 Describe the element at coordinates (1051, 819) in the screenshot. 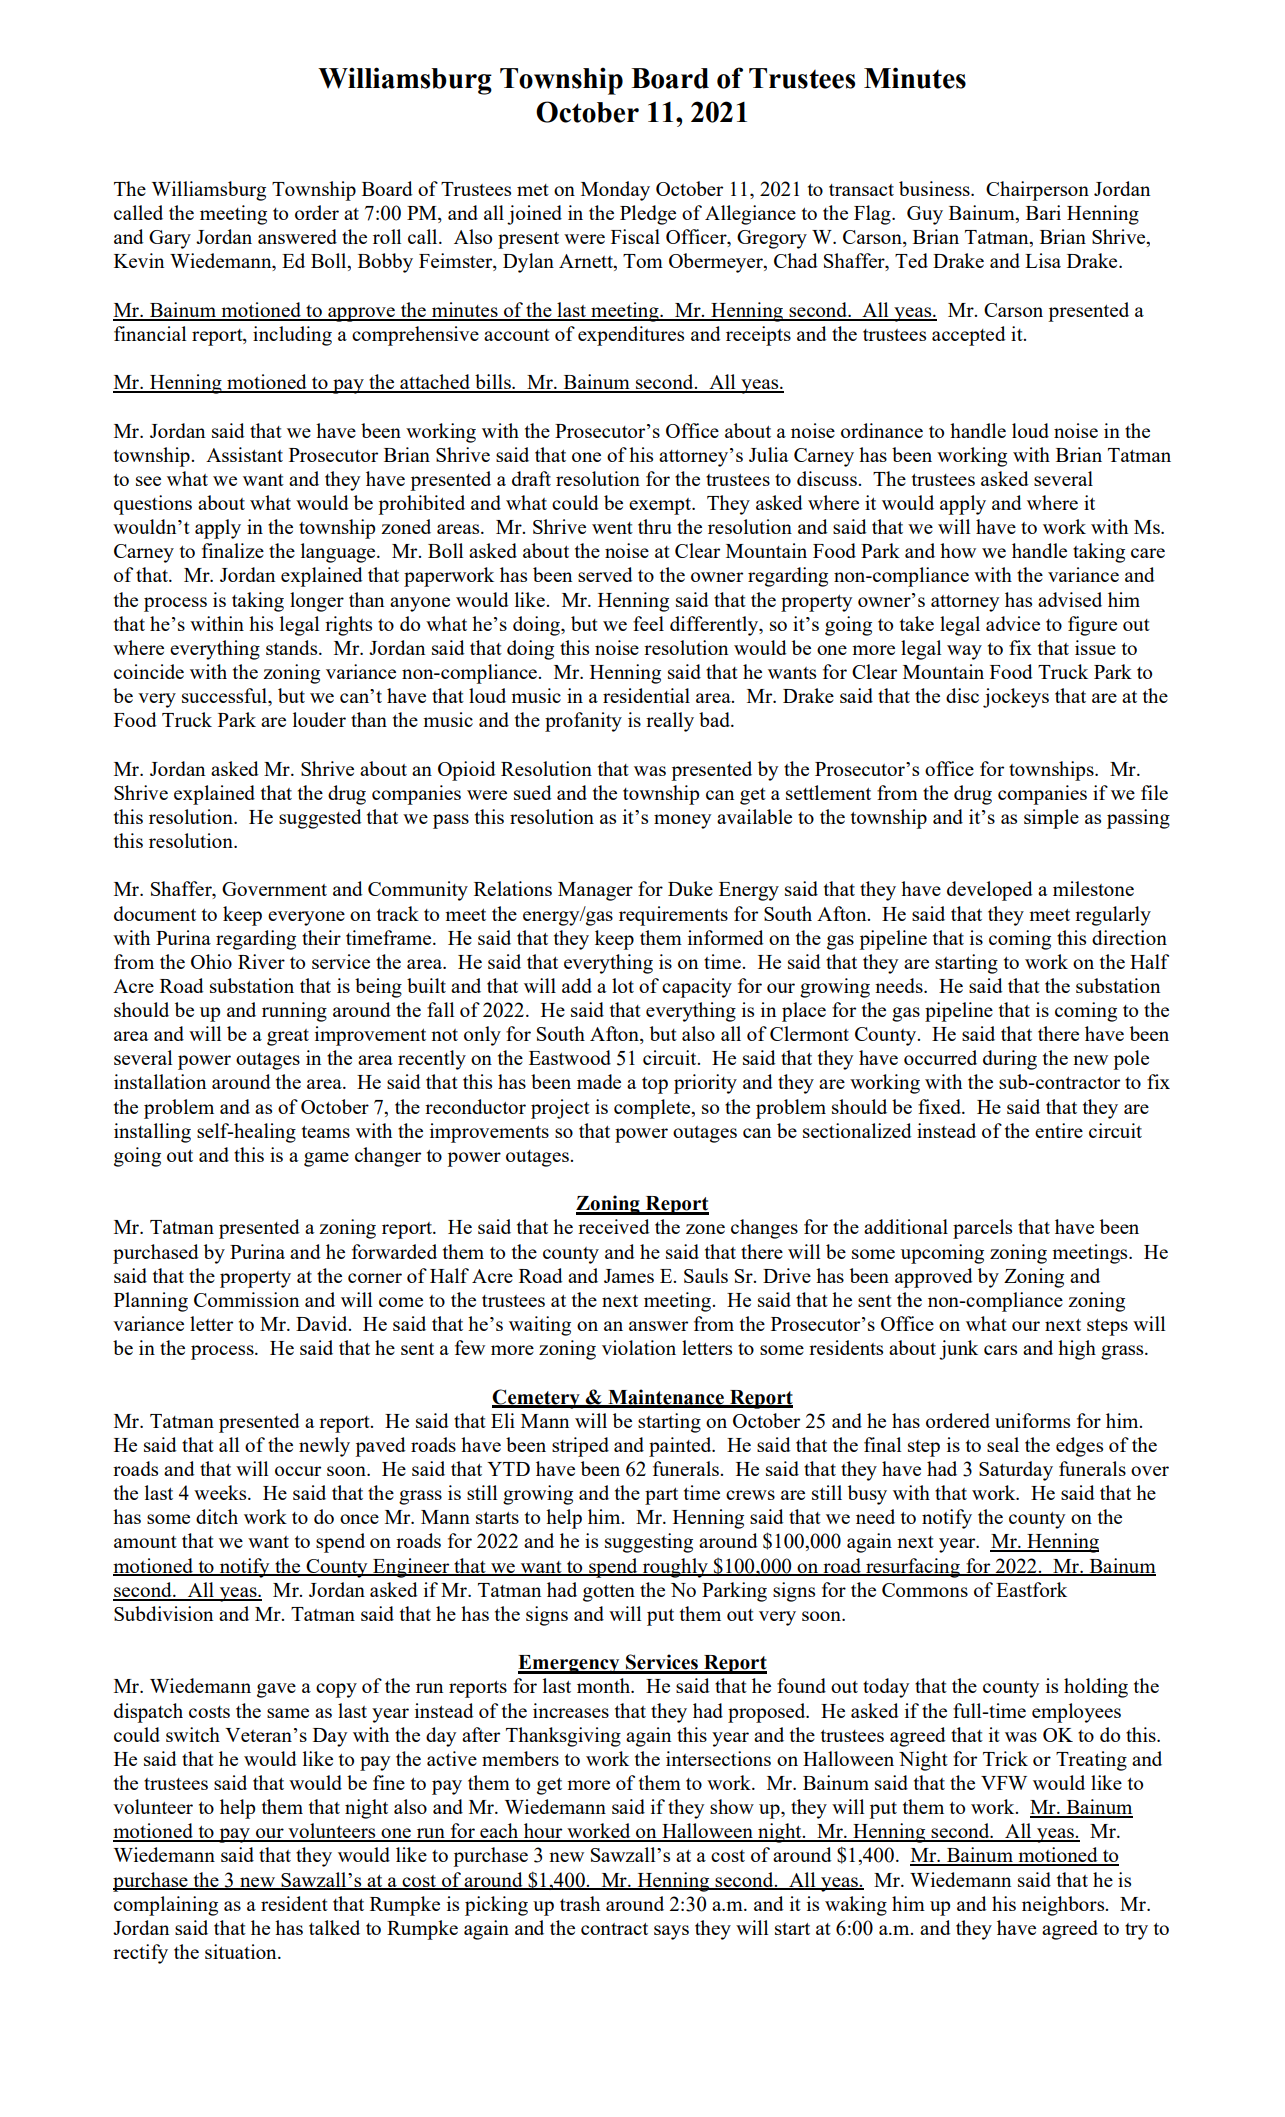

I see `simple` at that location.
